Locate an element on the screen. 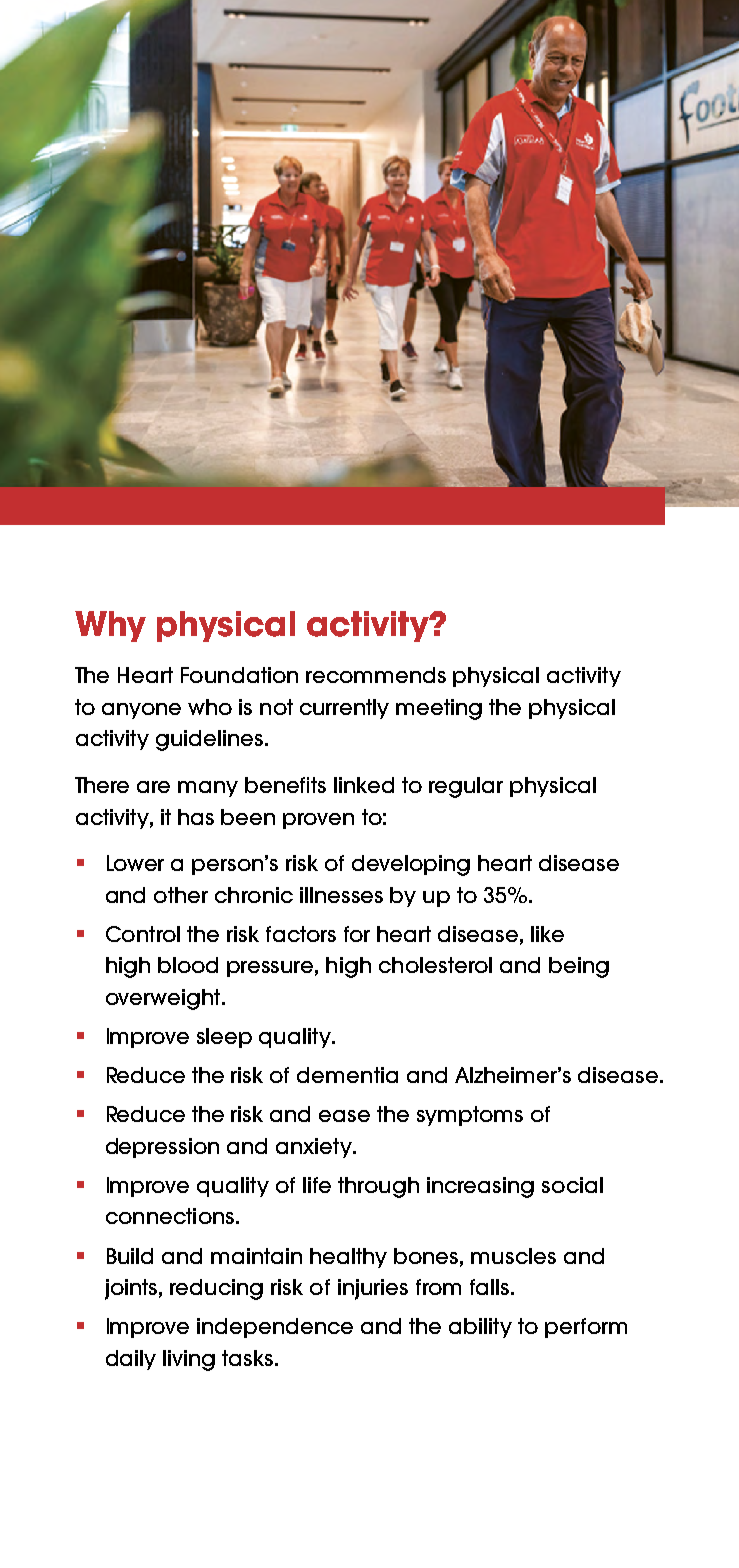  regular is located at coordinates (466, 787).
